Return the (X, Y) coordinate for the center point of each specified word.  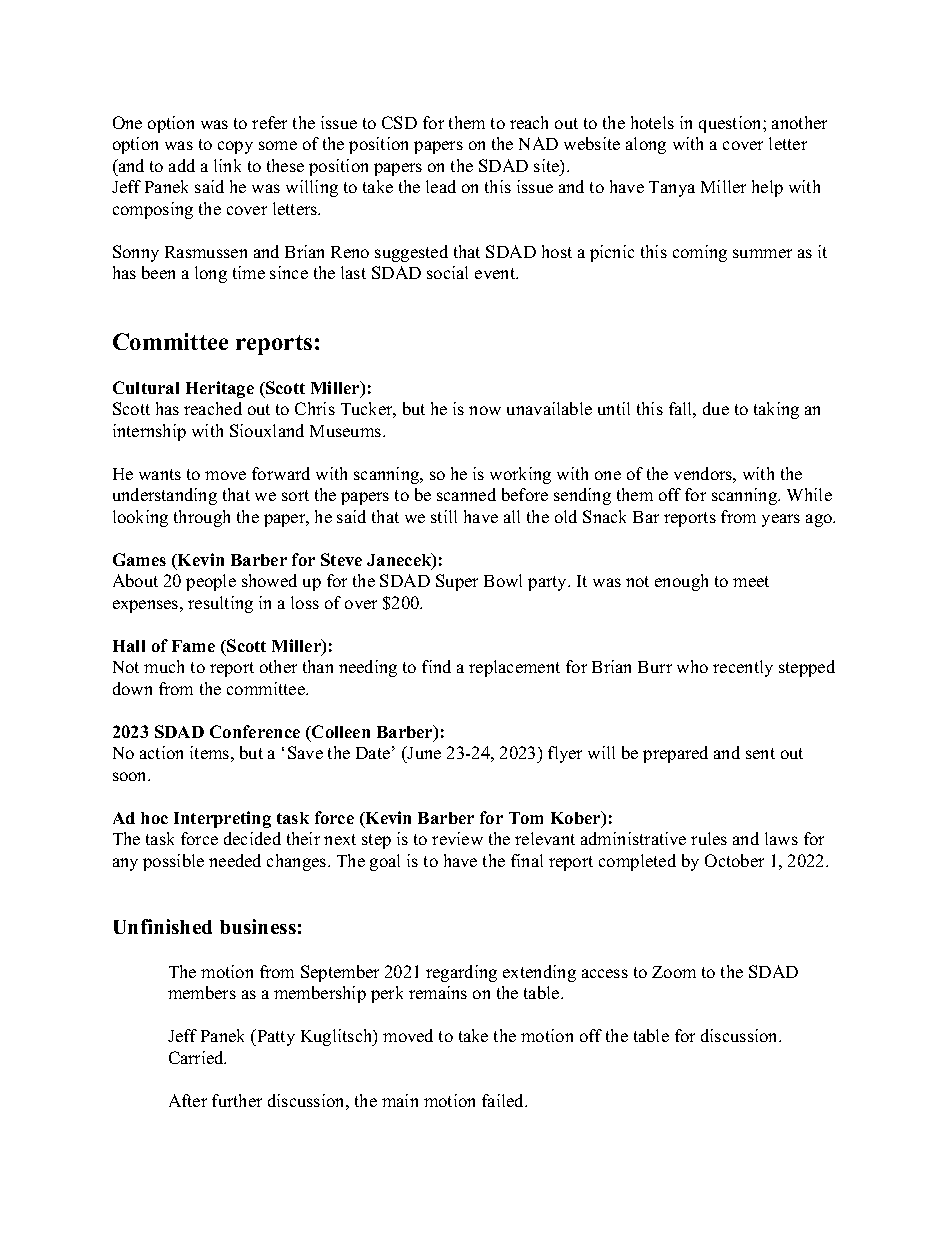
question (731, 124)
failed (504, 1100)
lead (441, 186)
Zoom (674, 972)
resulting (220, 604)
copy (235, 147)
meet (751, 581)
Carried (197, 1057)
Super (457, 582)
